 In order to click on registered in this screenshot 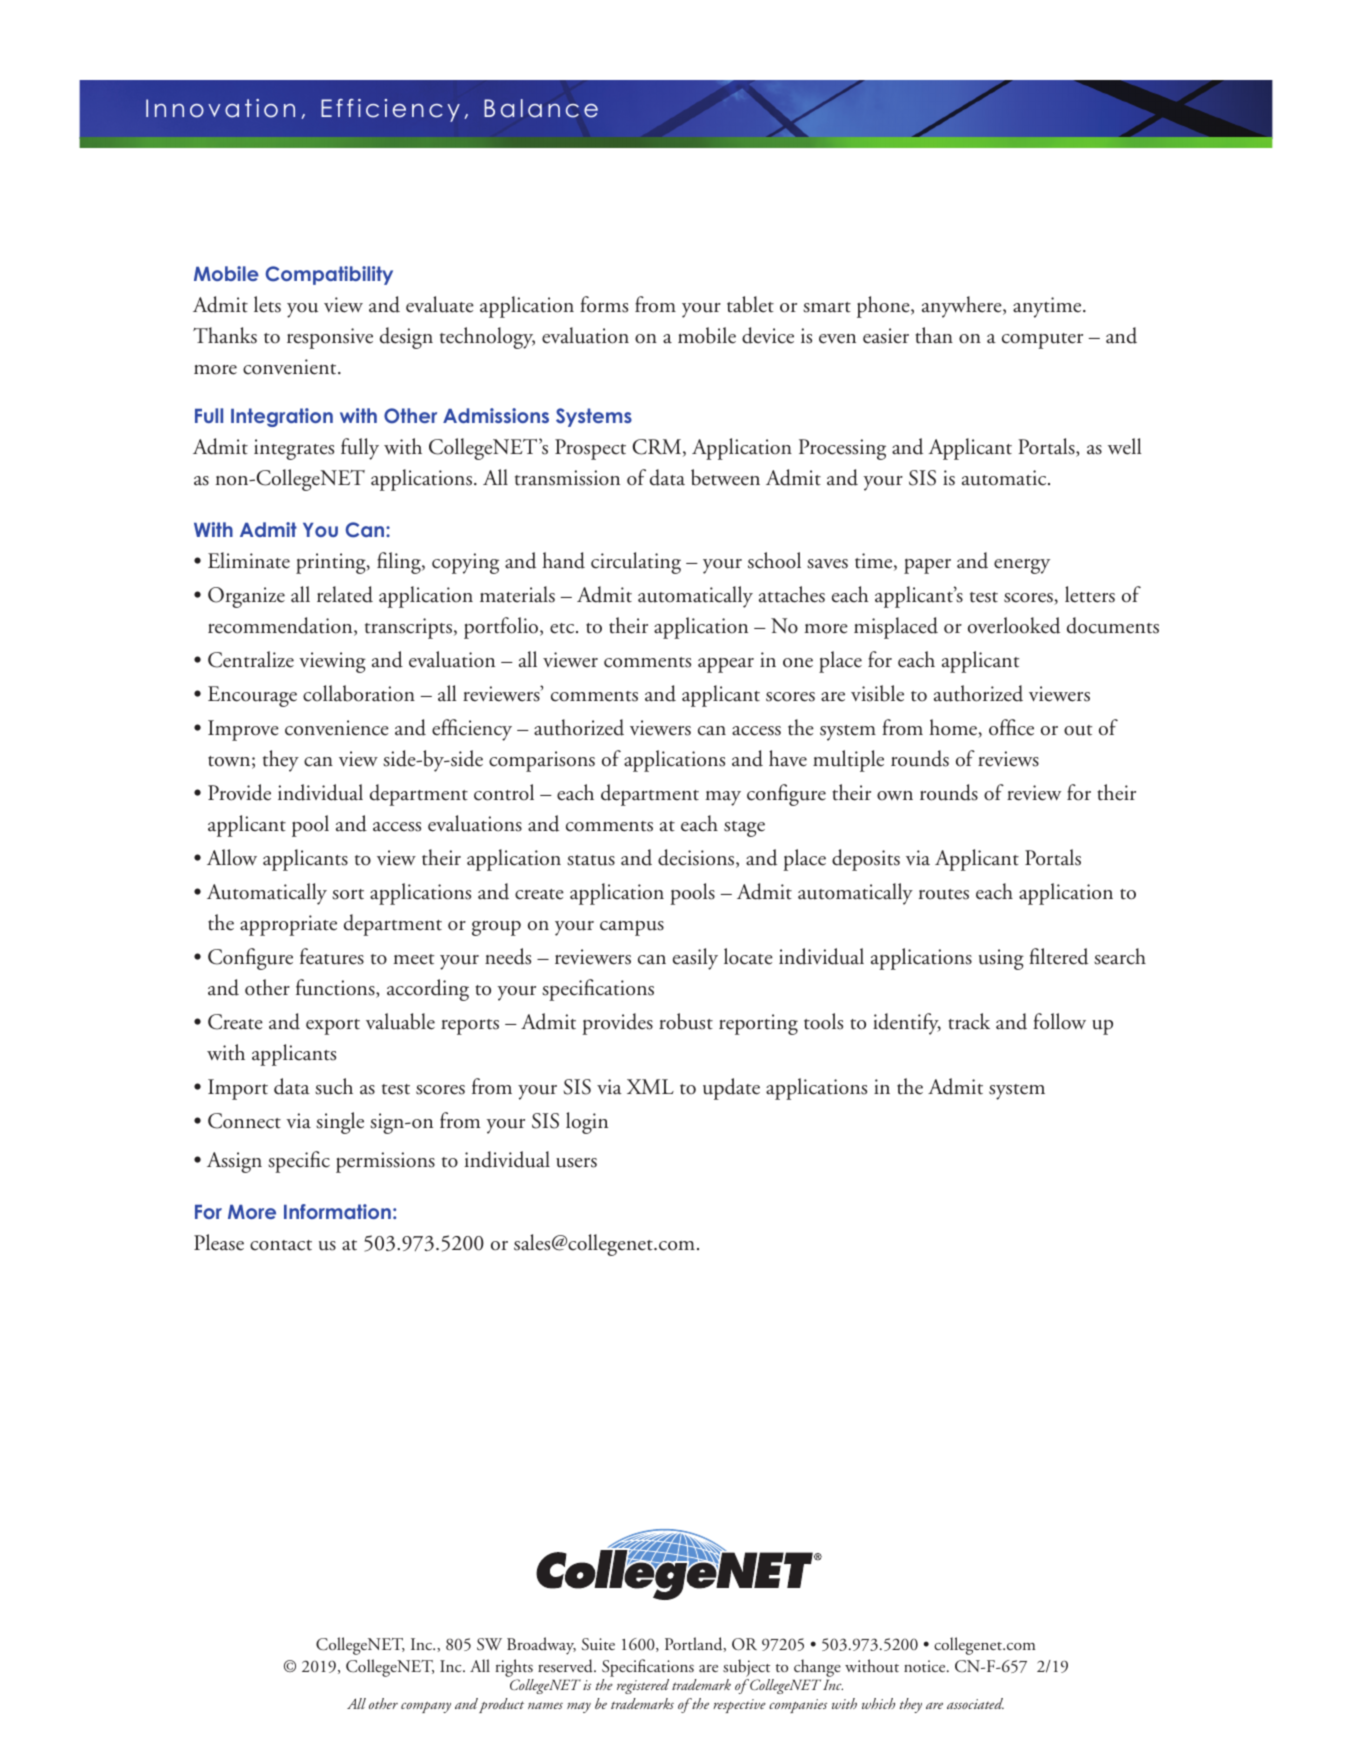, I will do `click(643, 1686)`.
